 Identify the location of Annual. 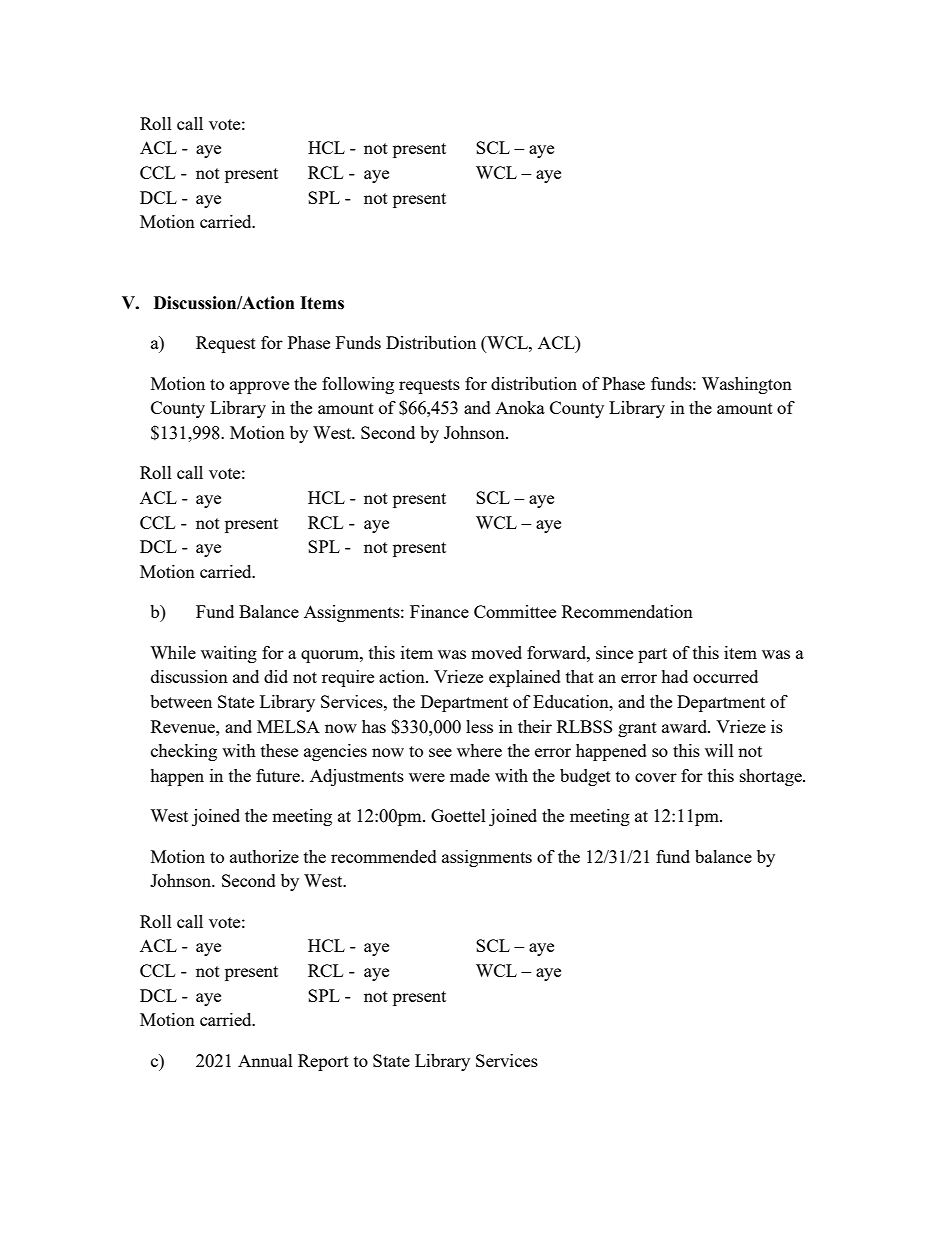
(265, 1060).
